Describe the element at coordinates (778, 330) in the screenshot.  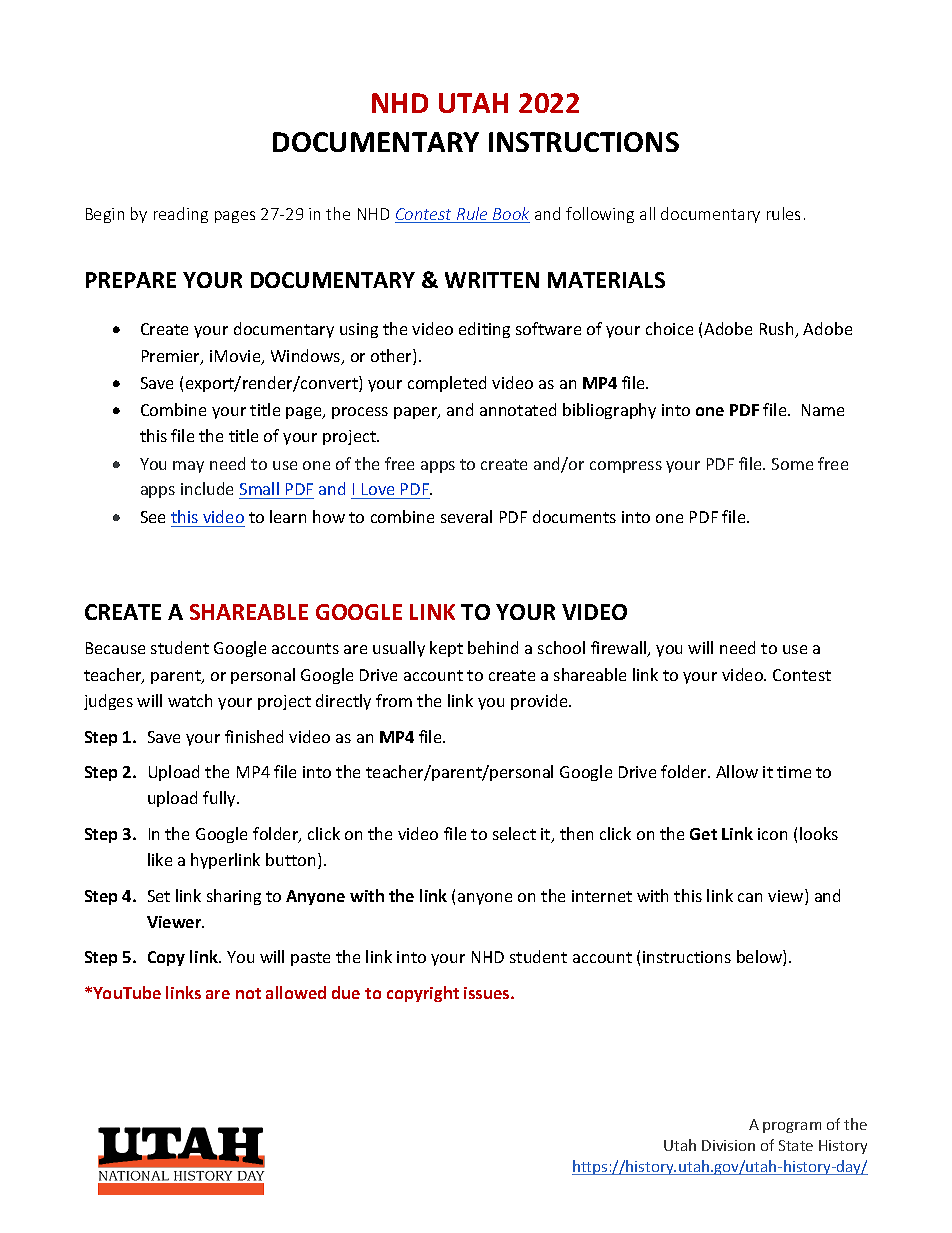
I see `Rush` at that location.
